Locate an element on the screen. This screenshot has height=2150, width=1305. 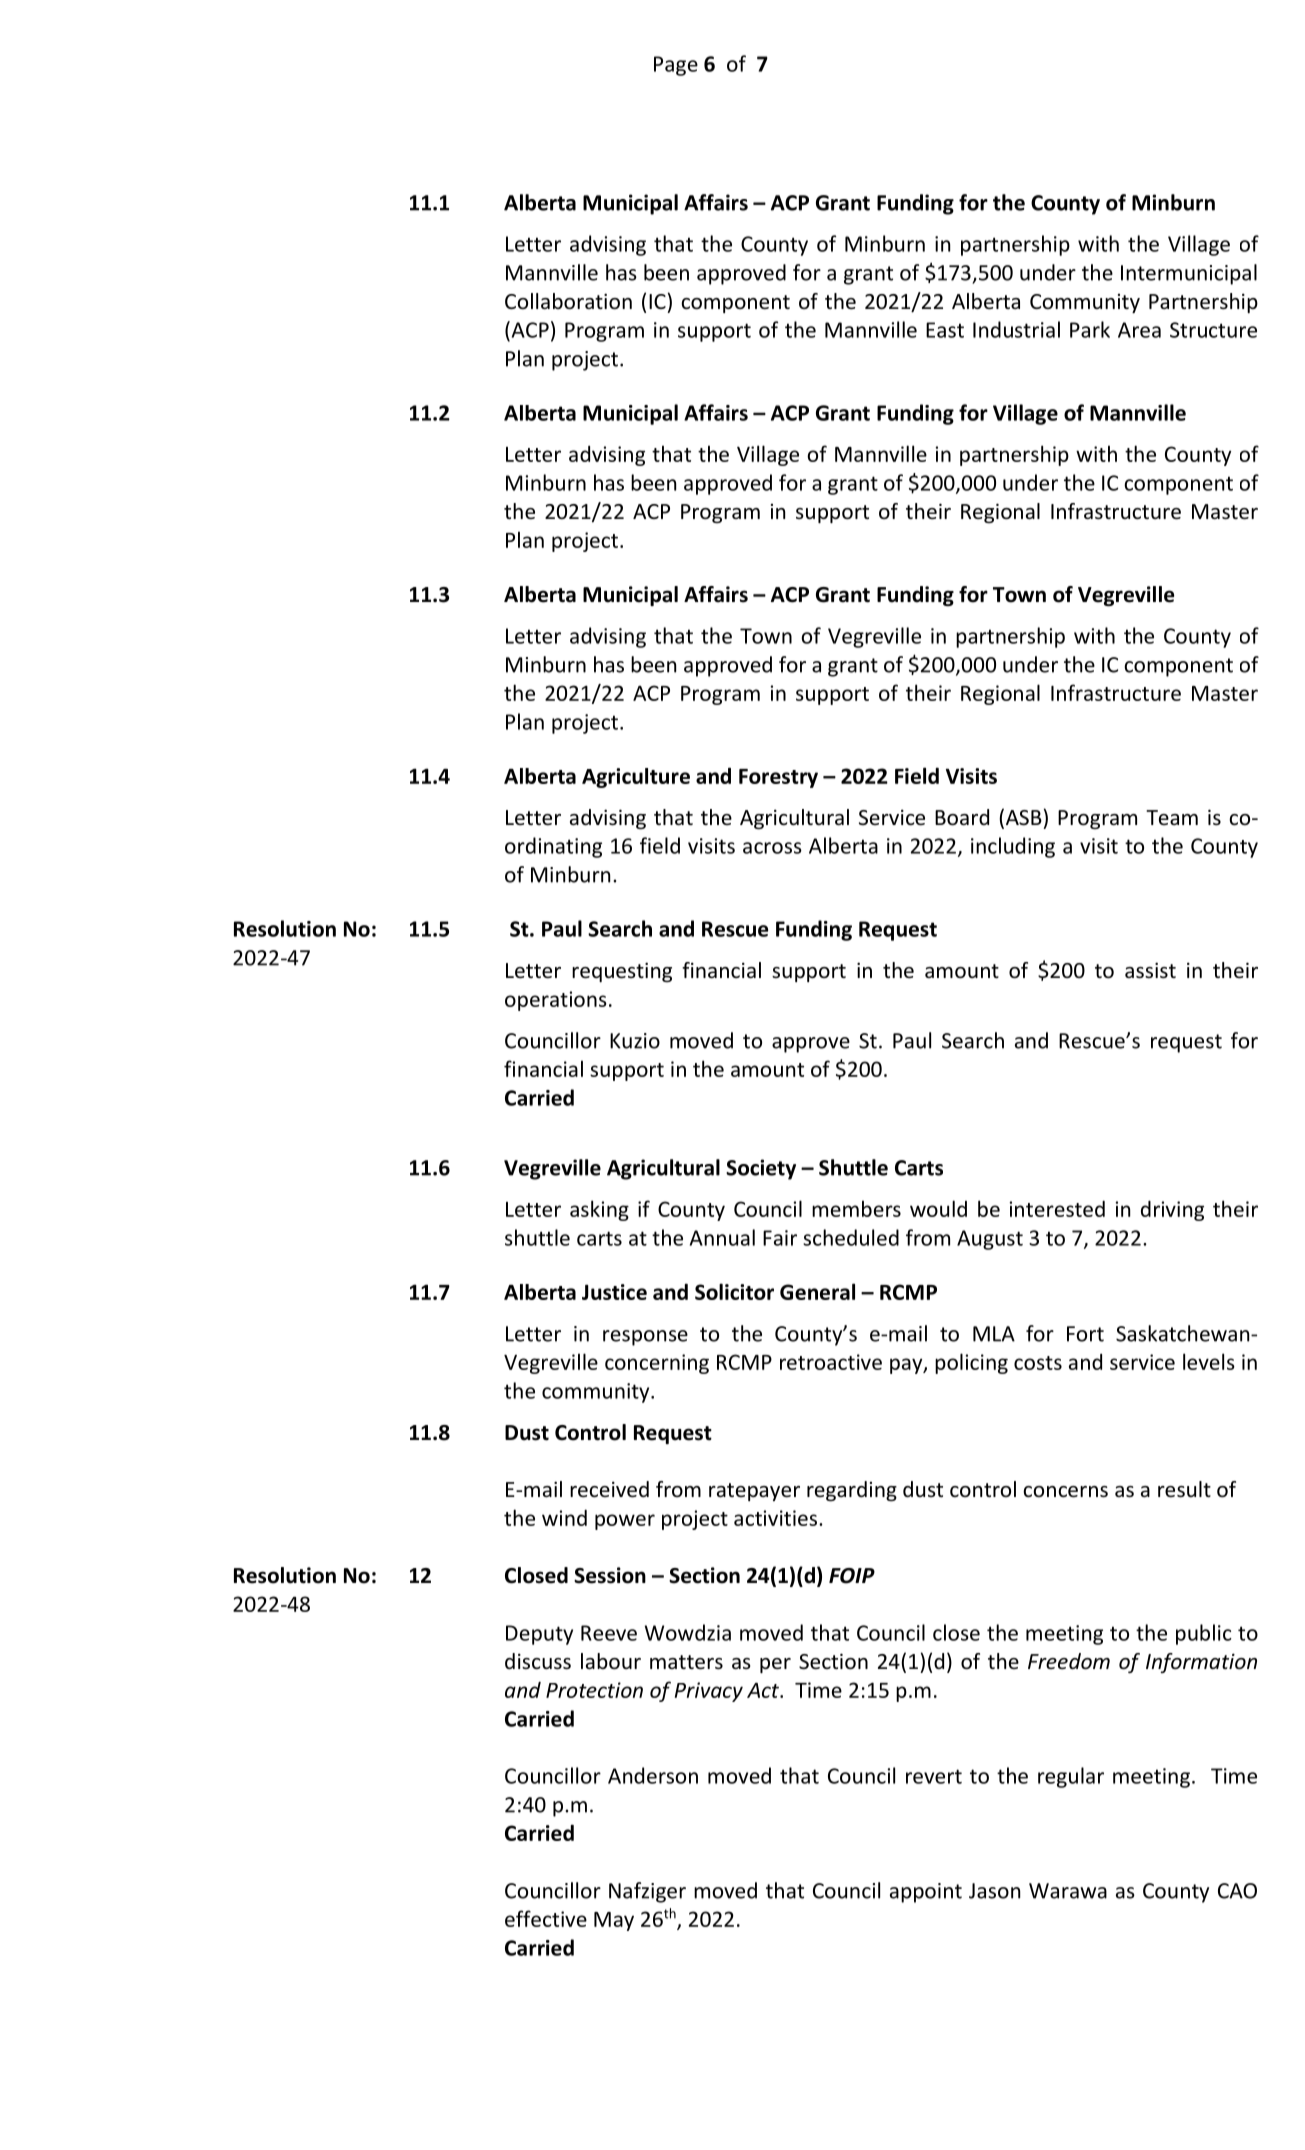
May is located at coordinates (614, 1921).
